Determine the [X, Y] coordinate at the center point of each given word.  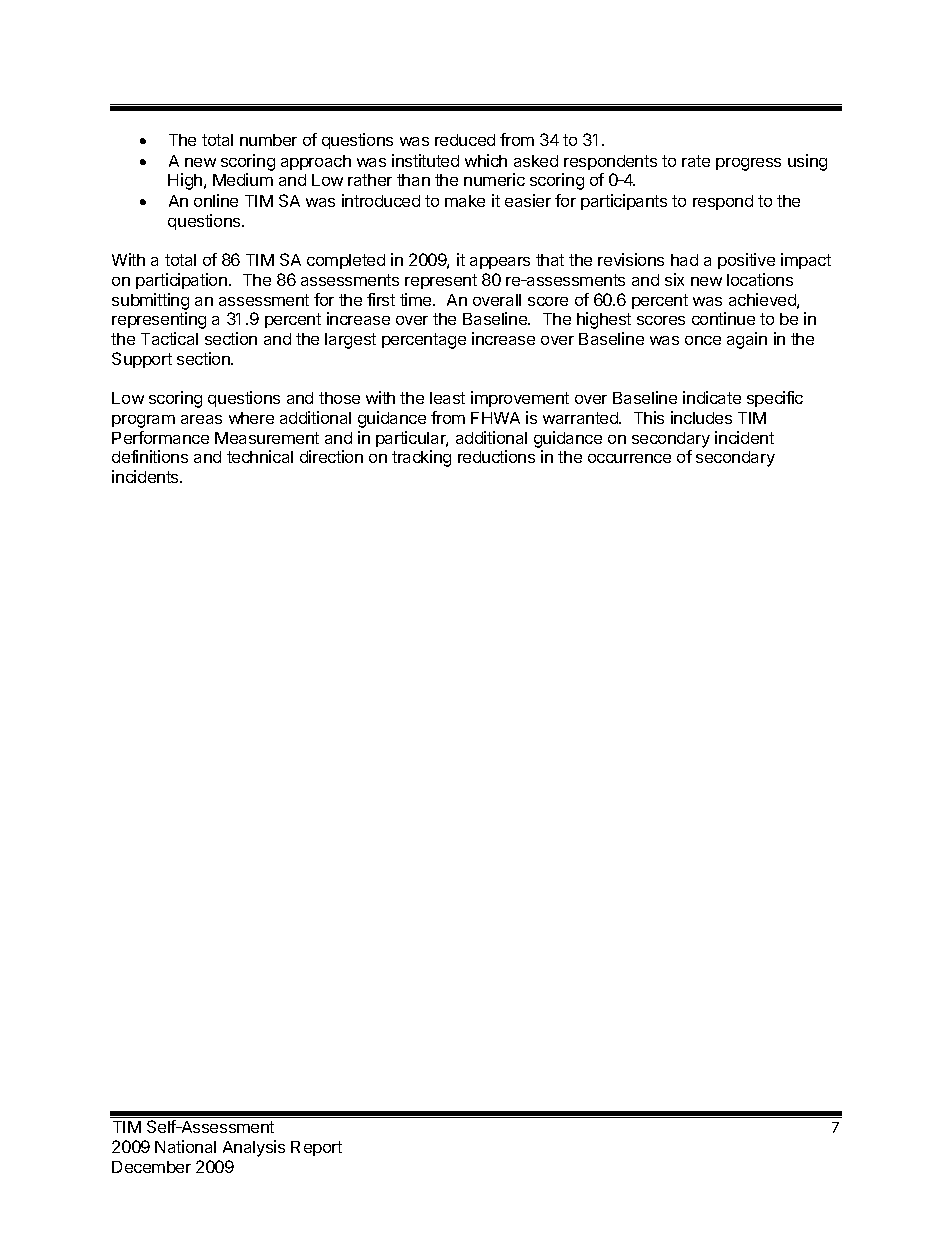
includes [701, 417]
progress [748, 164]
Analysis [254, 1148]
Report [316, 1148]
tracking [421, 458]
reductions [496, 456]
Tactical [169, 338]
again [747, 340]
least [447, 398]
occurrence [629, 458]
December [151, 1167]
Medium [243, 179]
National [185, 1146]
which [486, 160]
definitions [150, 456]
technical [260, 456]
